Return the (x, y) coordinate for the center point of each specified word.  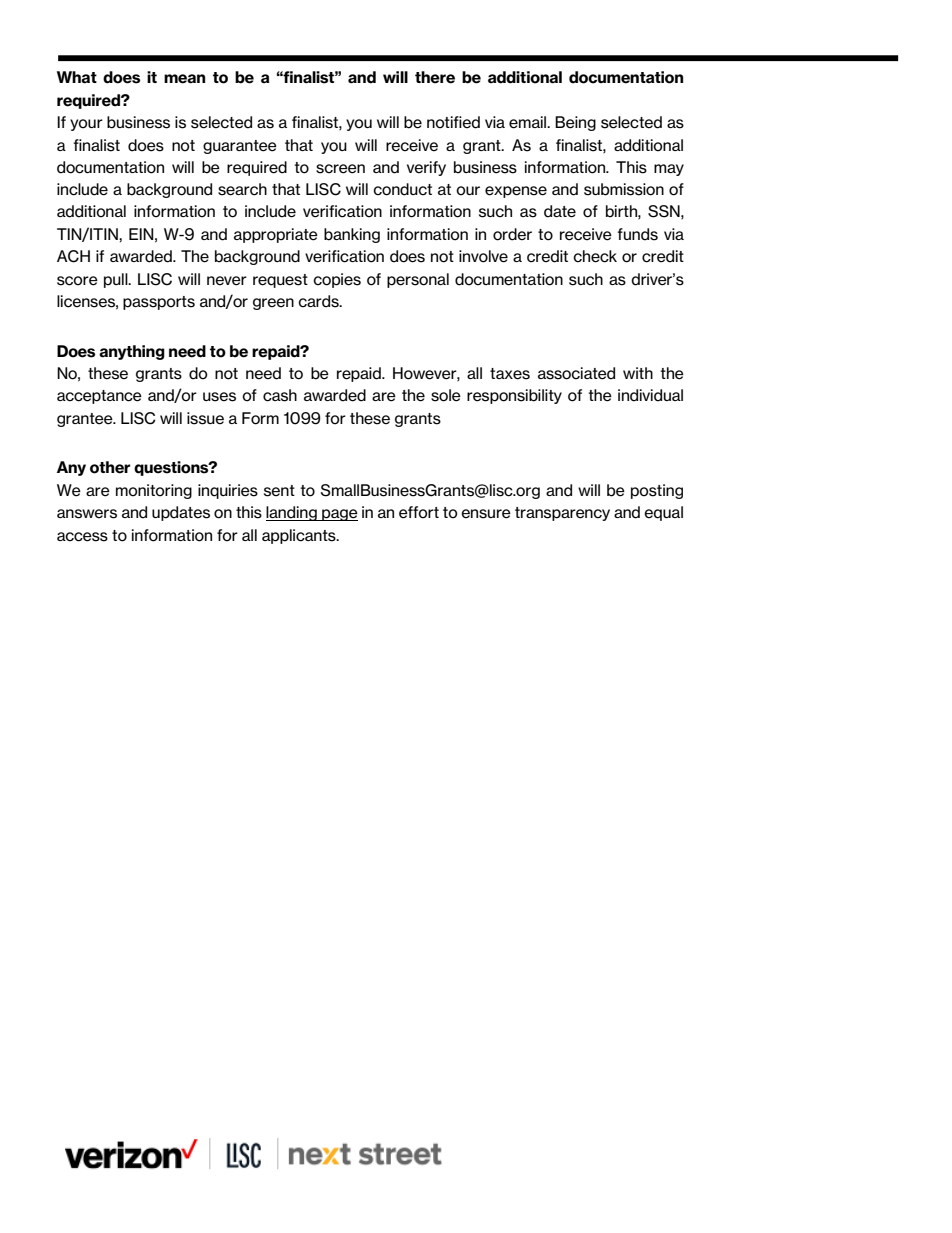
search (242, 189)
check (595, 256)
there (435, 77)
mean (184, 79)
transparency (562, 514)
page (339, 515)
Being (575, 123)
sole (446, 395)
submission (624, 189)
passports (159, 303)
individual (650, 395)
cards (319, 301)
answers (87, 514)
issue (205, 418)
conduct (402, 189)
